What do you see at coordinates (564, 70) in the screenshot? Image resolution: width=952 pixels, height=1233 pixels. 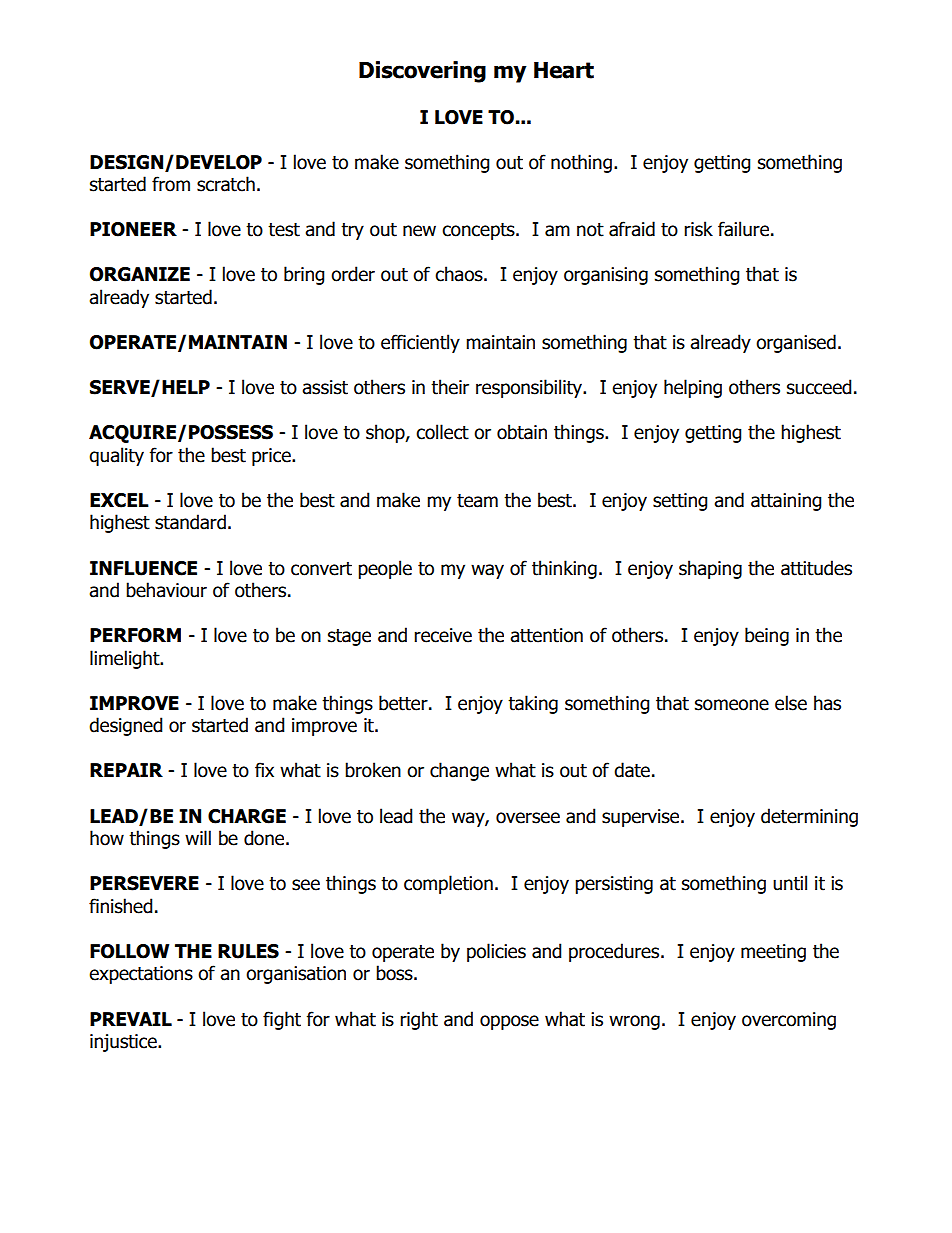 I see `Heart` at bounding box center [564, 70].
